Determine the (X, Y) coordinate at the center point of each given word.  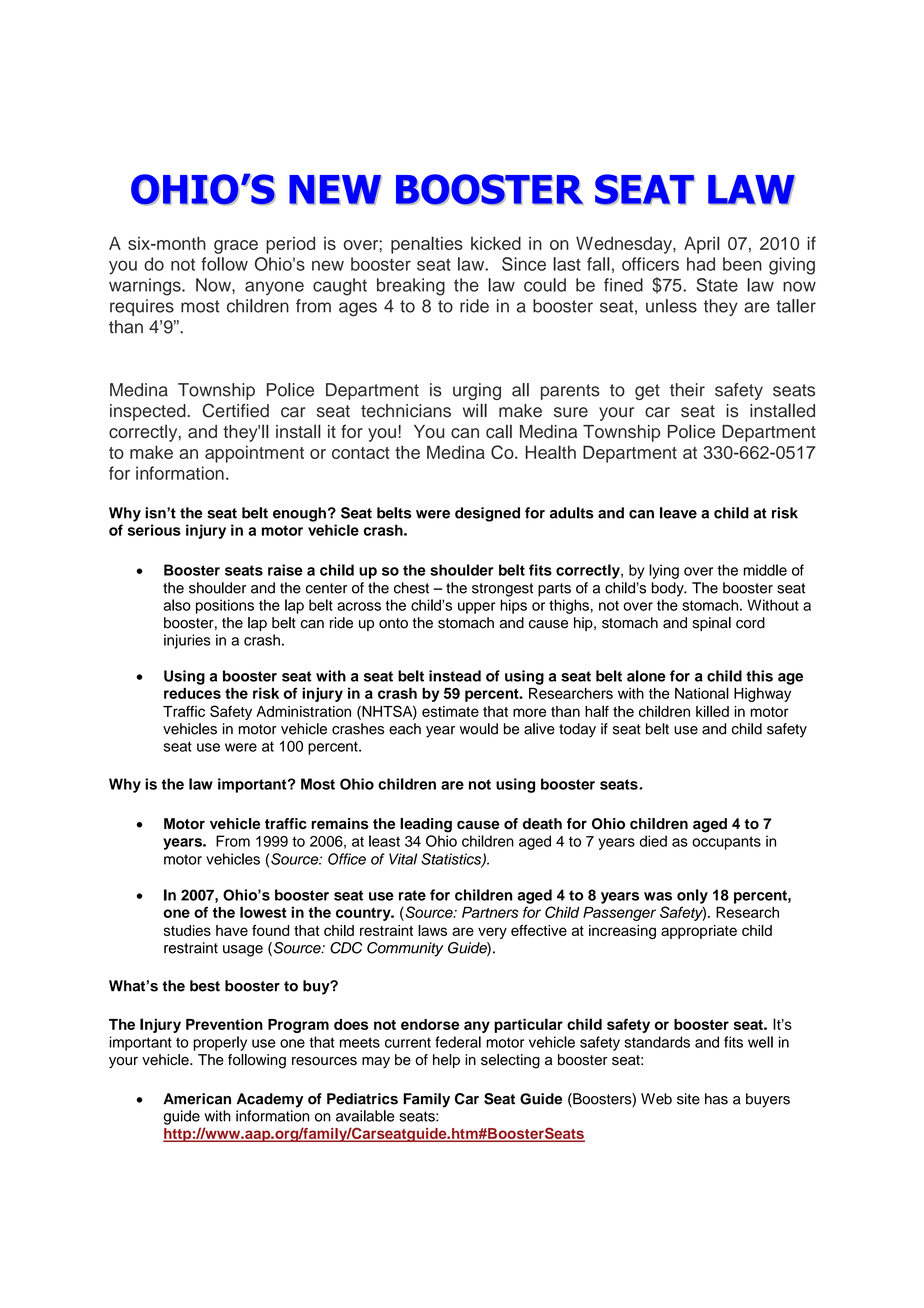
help (446, 1061)
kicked (496, 243)
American (197, 1099)
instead (455, 676)
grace (236, 247)
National (702, 693)
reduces (192, 693)
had (701, 264)
